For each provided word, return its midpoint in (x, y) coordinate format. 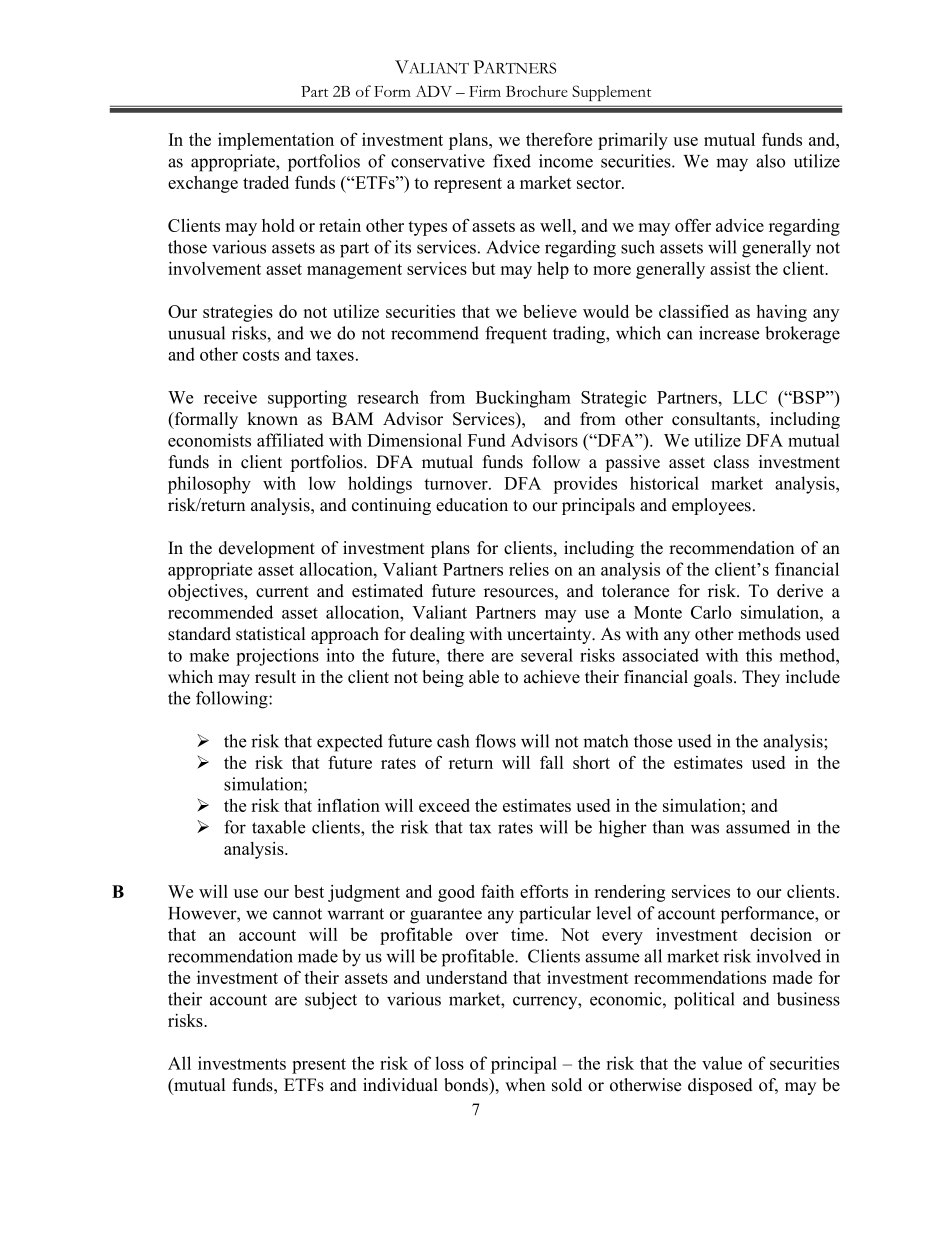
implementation (276, 141)
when (525, 1085)
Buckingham (523, 399)
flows (495, 741)
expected (350, 743)
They (761, 678)
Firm (485, 91)
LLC (750, 397)
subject (331, 1001)
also (770, 161)
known (272, 419)
